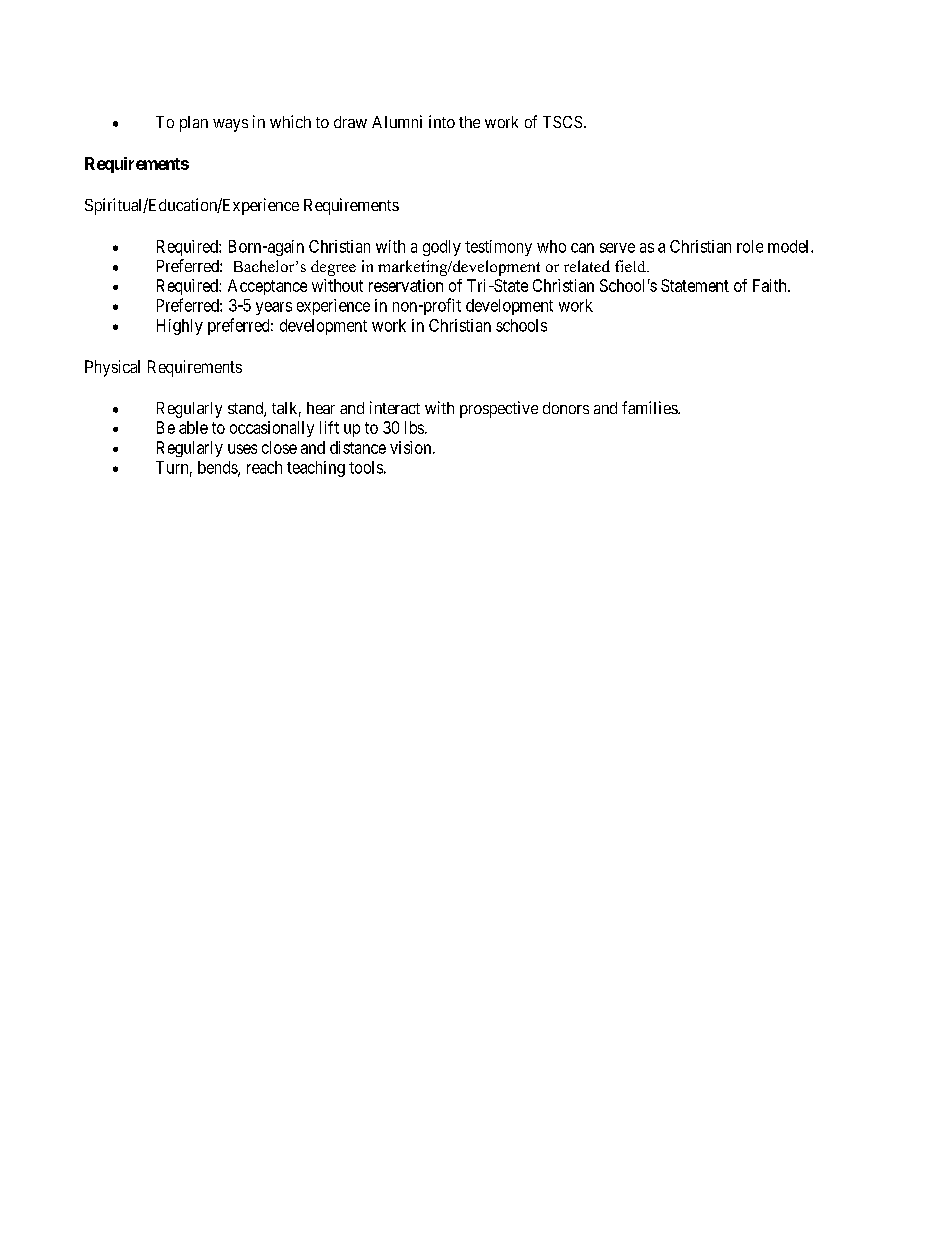 The width and height of the screenshot is (952, 1233). Describe the element at coordinates (650, 407) in the screenshot. I see `families` at that location.
